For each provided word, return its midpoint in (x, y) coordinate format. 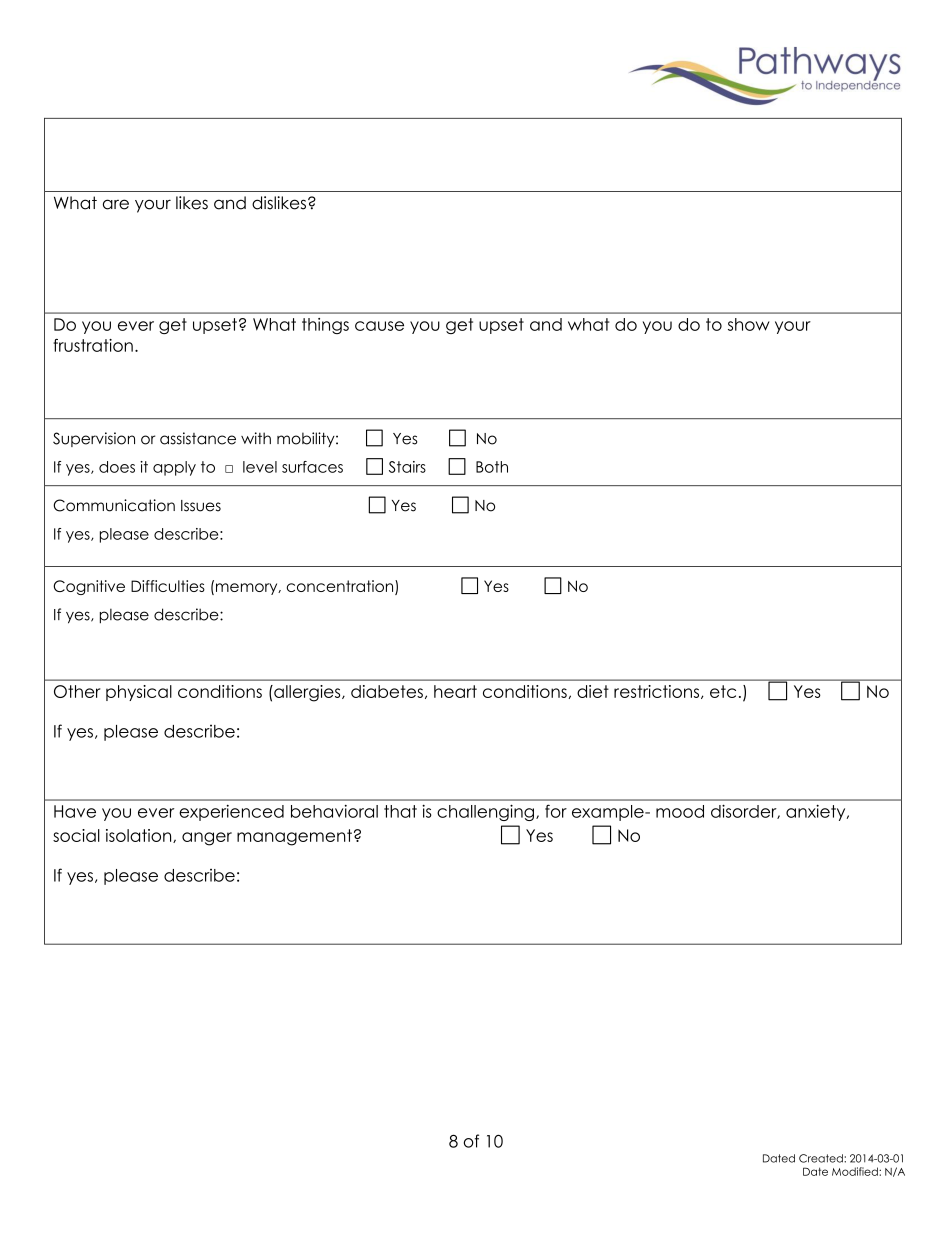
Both (492, 467)
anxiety (817, 812)
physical (139, 693)
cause (379, 326)
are (116, 204)
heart (455, 691)
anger (207, 839)
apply (174, 468)
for (556, 811)
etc (723, 691)
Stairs (407, 467)
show (749, 324)
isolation (140, 836)
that (400, 811)
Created (822, 1158)
